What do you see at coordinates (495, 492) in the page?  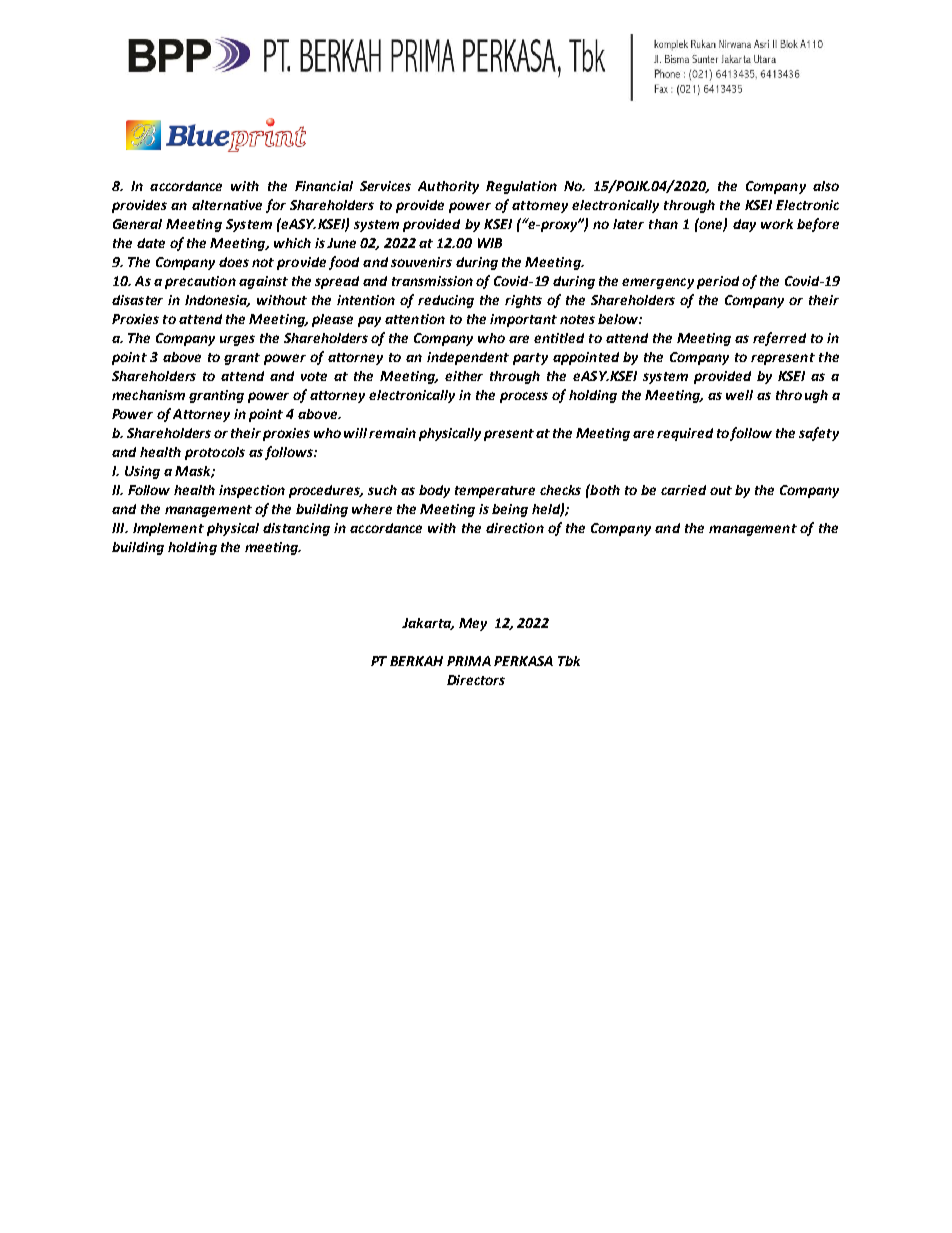 I see `temperature` at bounding box center [495, 492].
